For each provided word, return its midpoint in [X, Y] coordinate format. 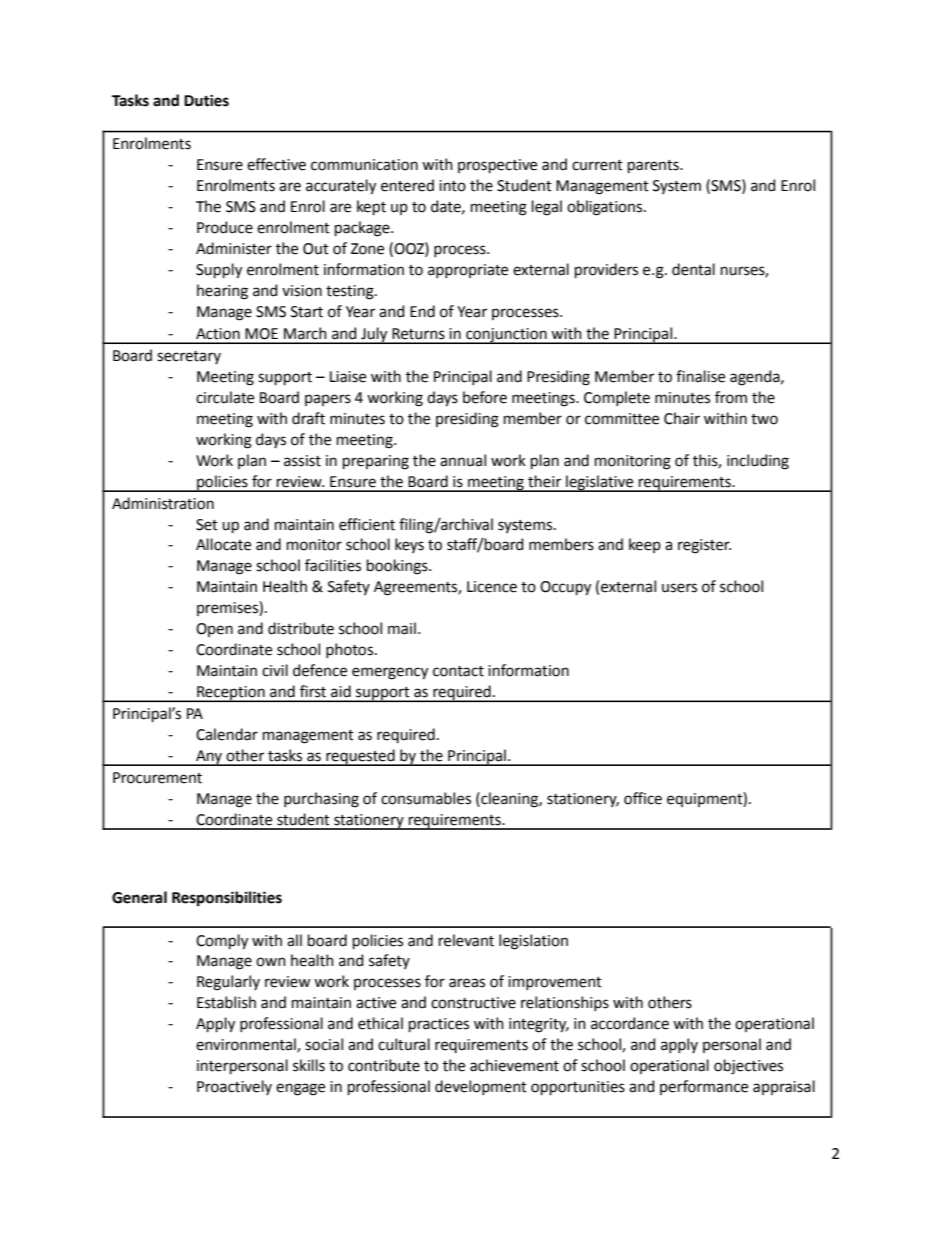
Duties [206, 100]
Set [207, 525]
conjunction [506, 336]
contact [458, 671]
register [704, 546]
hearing [222, 292]
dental [693, 269]
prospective [497, 166]
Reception [231, 694]
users [679, 588]
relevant [466, 940]
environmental [247, 1045]
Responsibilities [227, 898]
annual [463, 460]
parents [654, 166]
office [643, 798]
